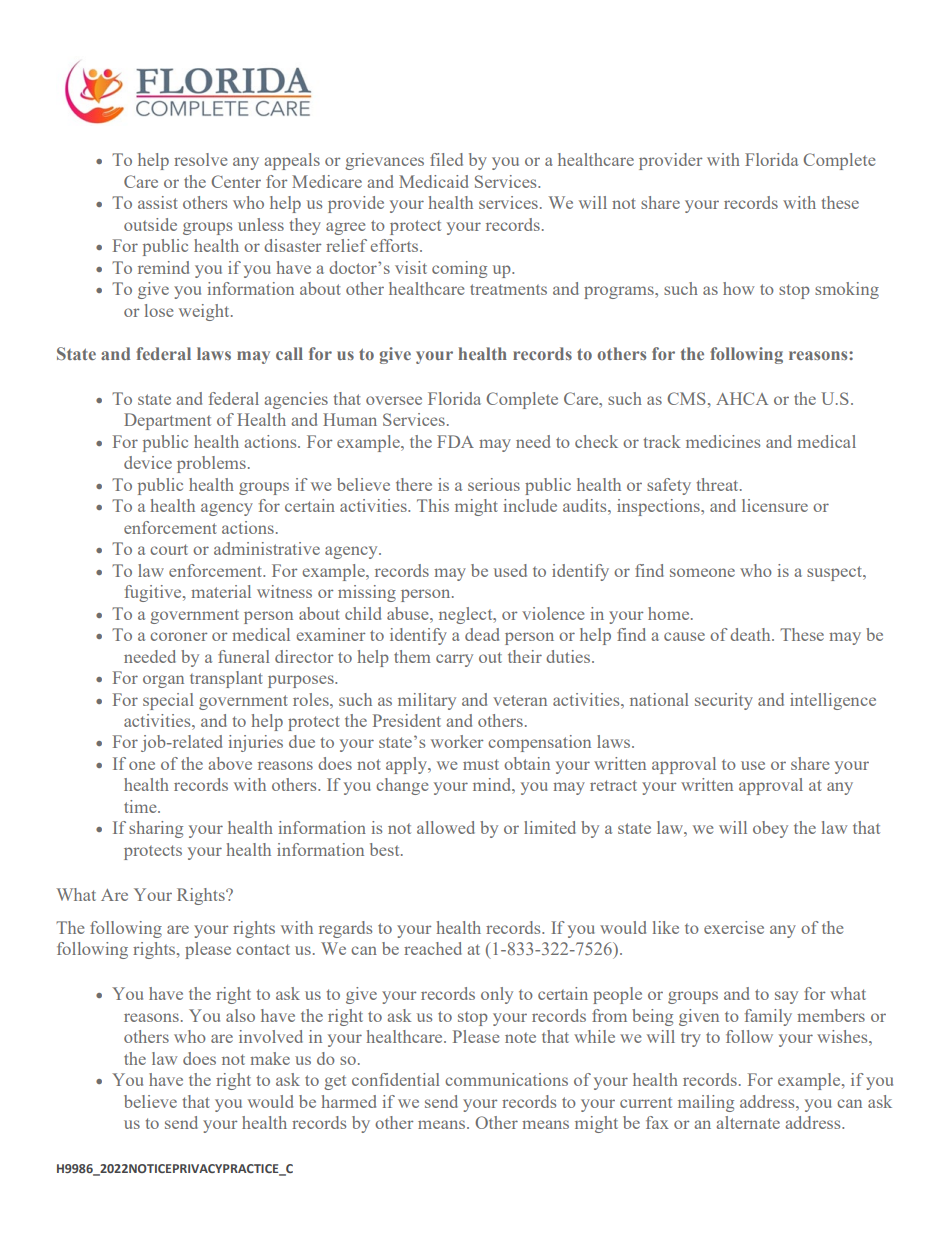 The image size is (952, 1233). What do you see at coordinates (455, 441) in the page?
I see `FDA` at bounding box center [455, 441].
